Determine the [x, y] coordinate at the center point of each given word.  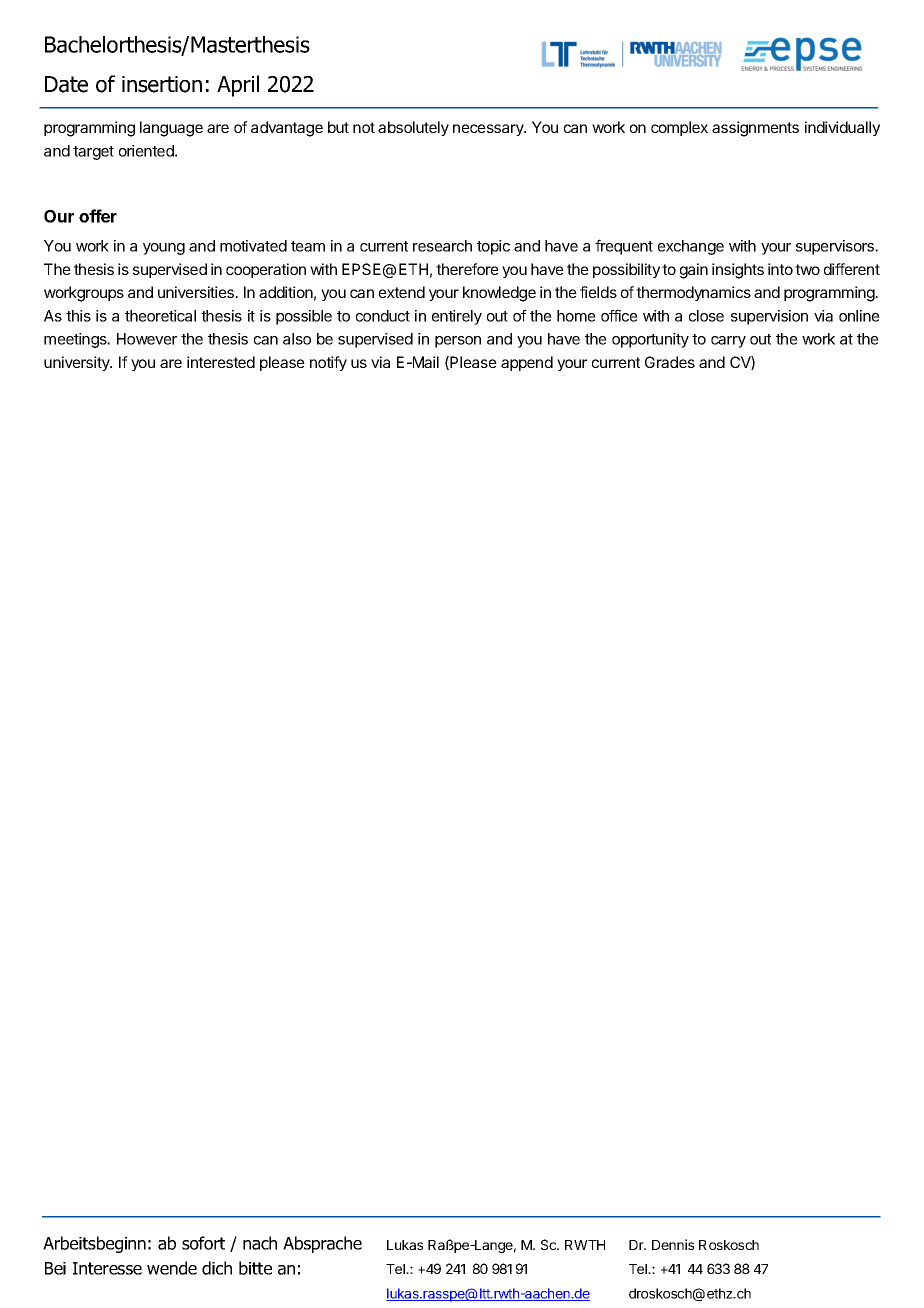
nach [260, 1243]
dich [217, 1268]
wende [172, 1268]
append [527, 363]
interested [221, 362]
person [458, 342]
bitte [255, 1268]
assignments [755, 129]
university [78, 363]
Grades [670, 362]
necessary [489, 130]
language [171, 129]
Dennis [673, 1244]
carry [728, 342]
